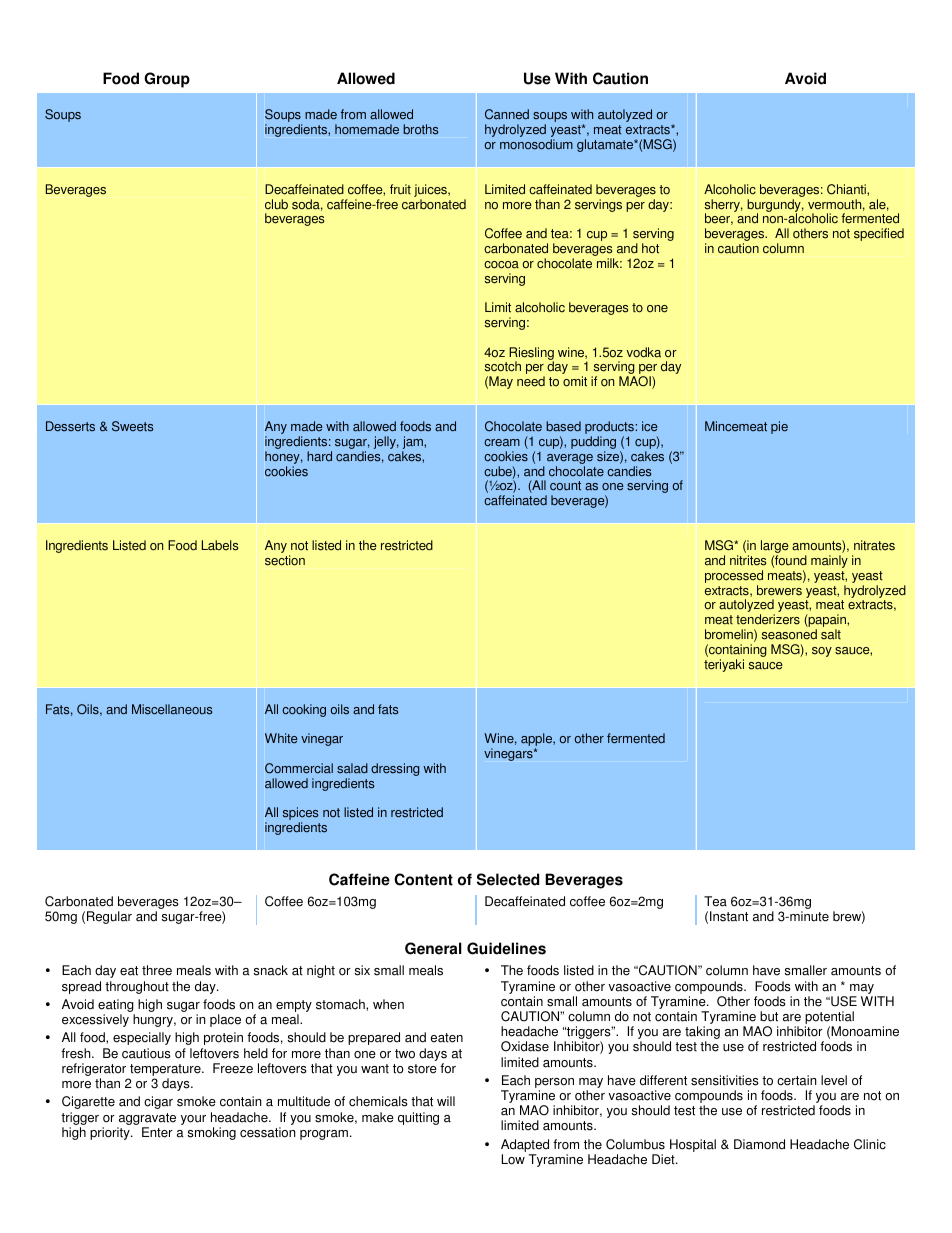 This screenshot has height=1233, width=952. I want to click on seasoned, so click(789, 634).
